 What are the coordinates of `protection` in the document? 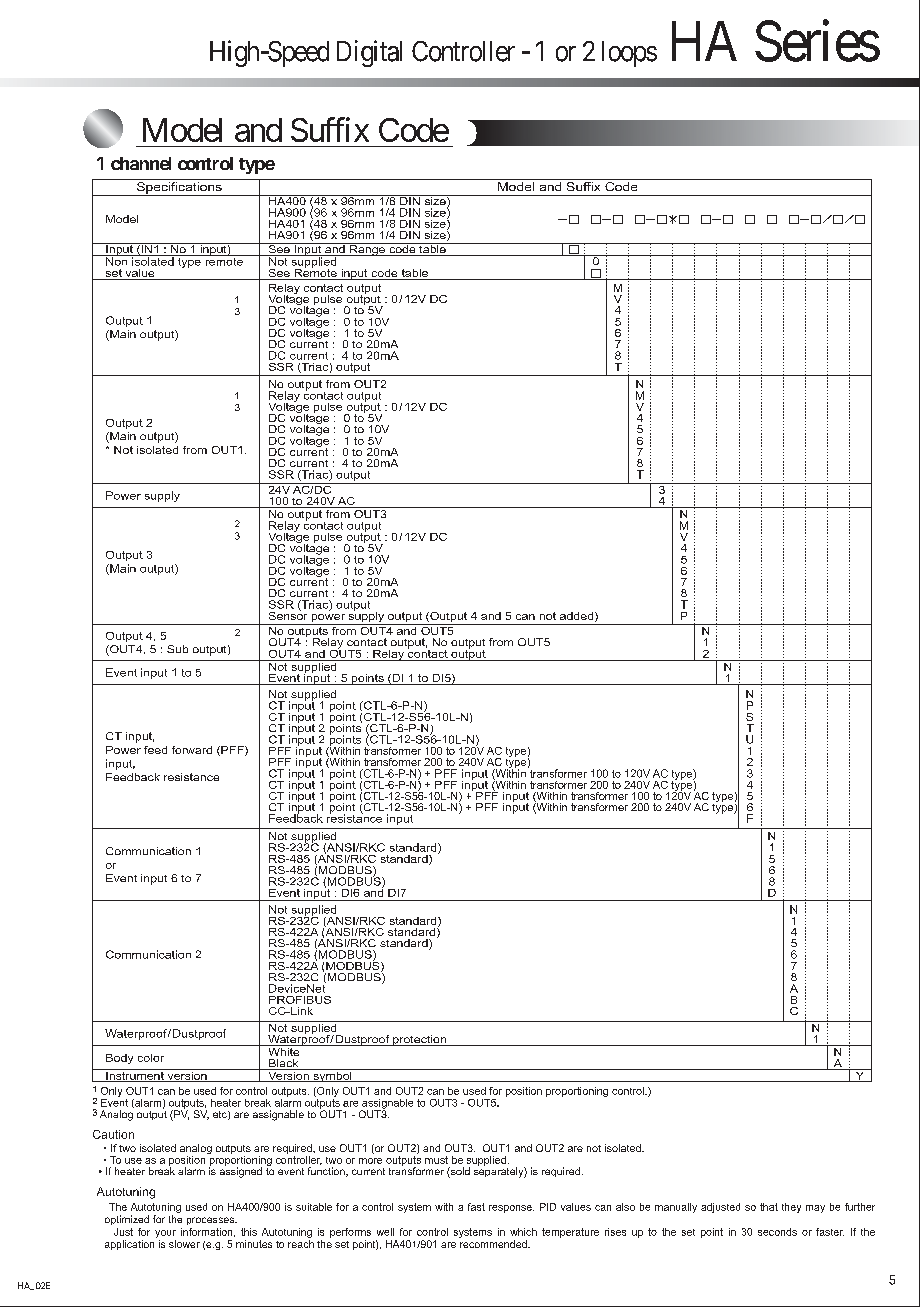 It's located at (419, 1040).
